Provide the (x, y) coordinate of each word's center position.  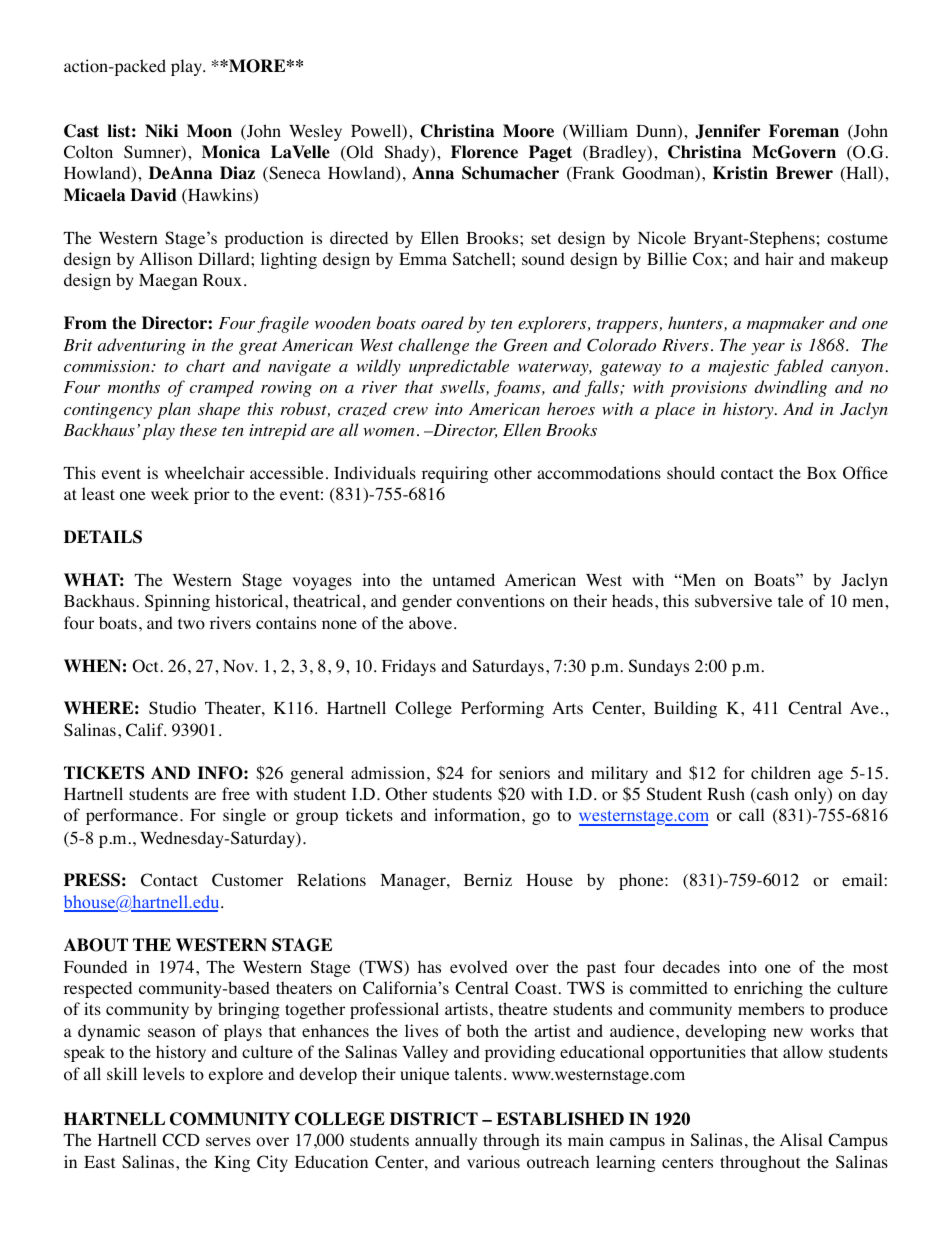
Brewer (804, 173)
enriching (768, 989)
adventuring (142, 346)
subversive (733, 600)
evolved (479, 967)
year (768, 349)
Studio (172, 708)
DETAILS (103, 537)
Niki (161, 130)
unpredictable (459, 367)
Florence (484, 152)
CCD (181, 1140)
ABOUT (96, 945)
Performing (502, 709)
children (781, 772)
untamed (464, 579)
